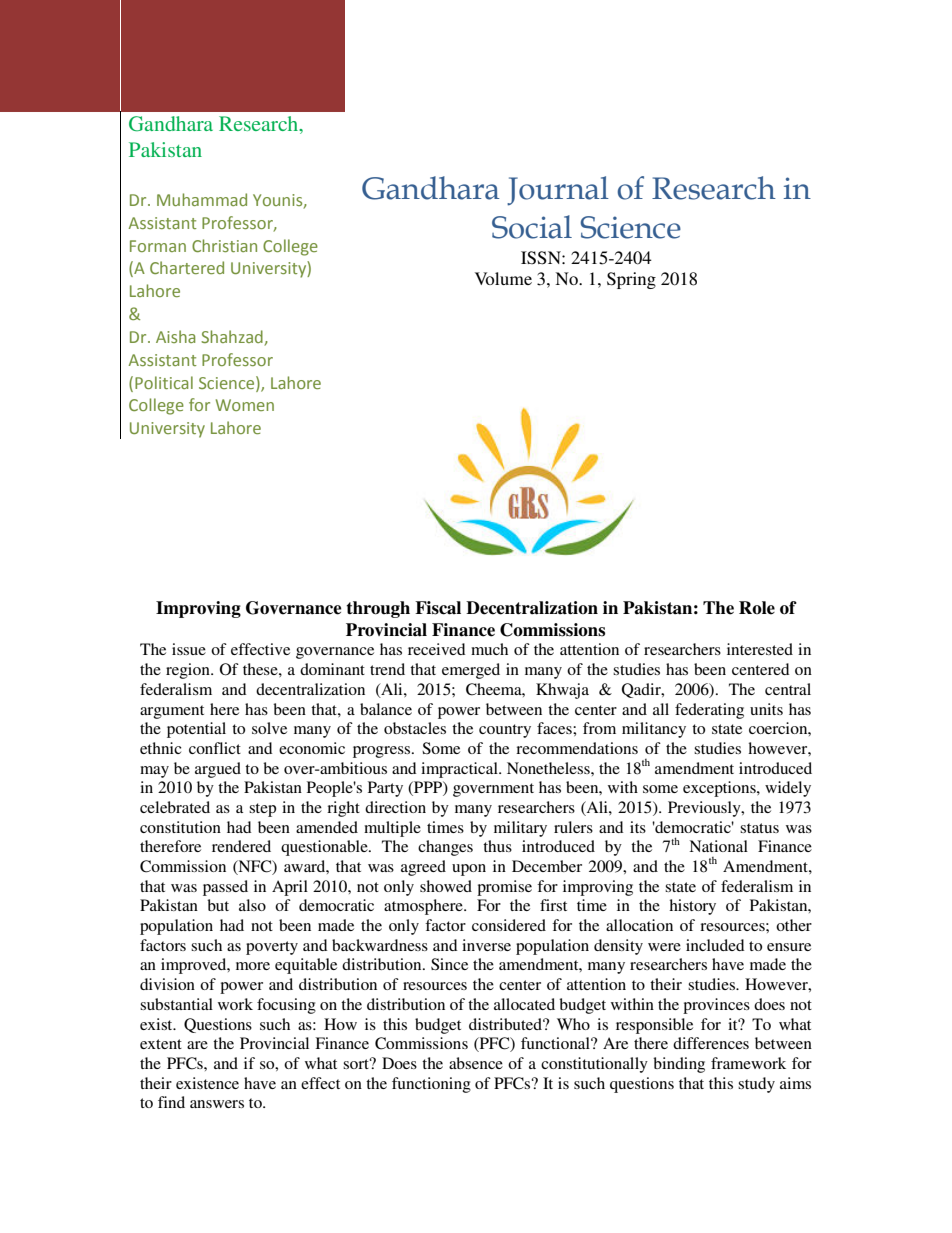 This page has height=1233, width=952. Describe the element at coordinates (217, 1104) in the page. I see `answers` at that location.
